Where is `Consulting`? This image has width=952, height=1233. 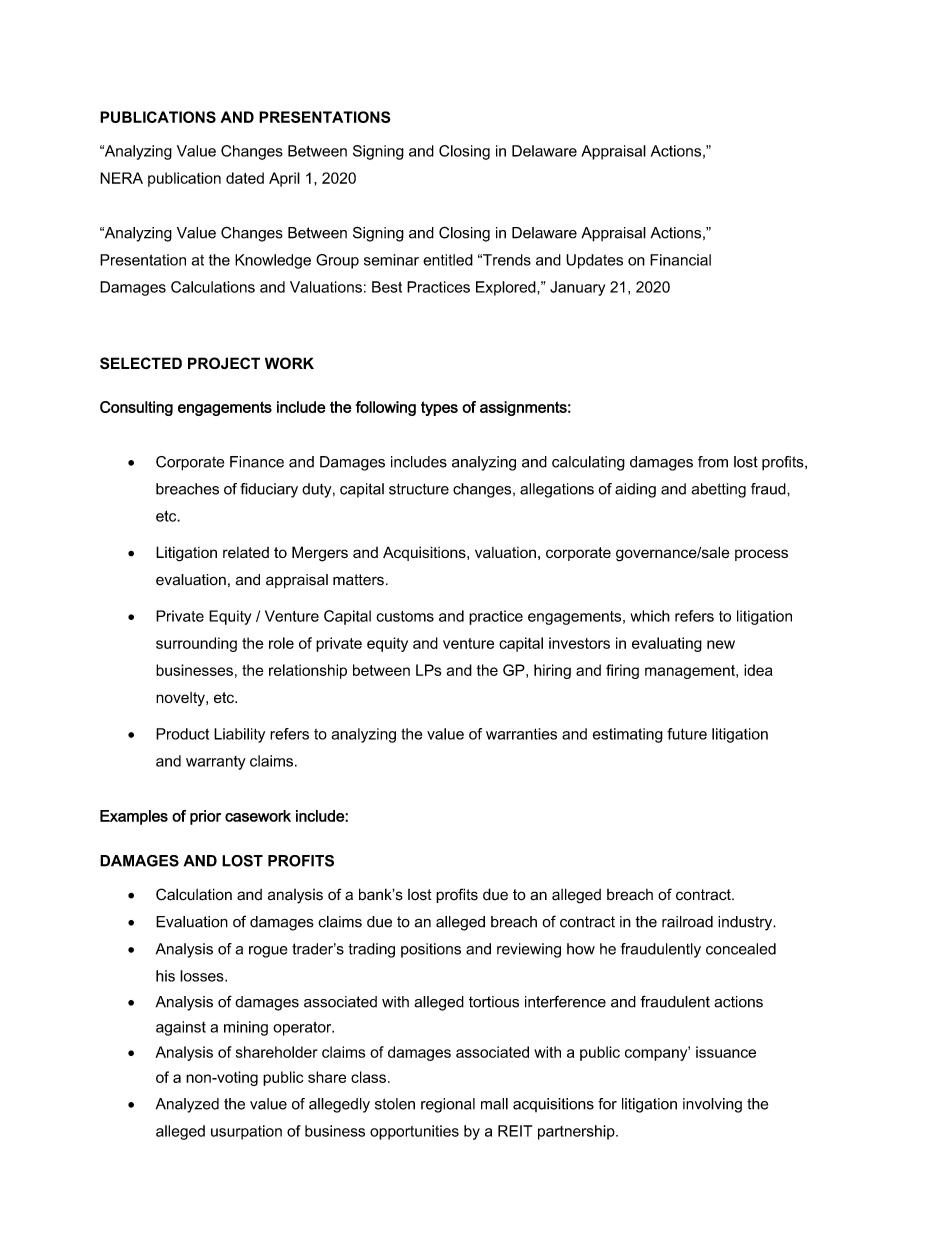 Consulting is located at coordinates (136, 408).
